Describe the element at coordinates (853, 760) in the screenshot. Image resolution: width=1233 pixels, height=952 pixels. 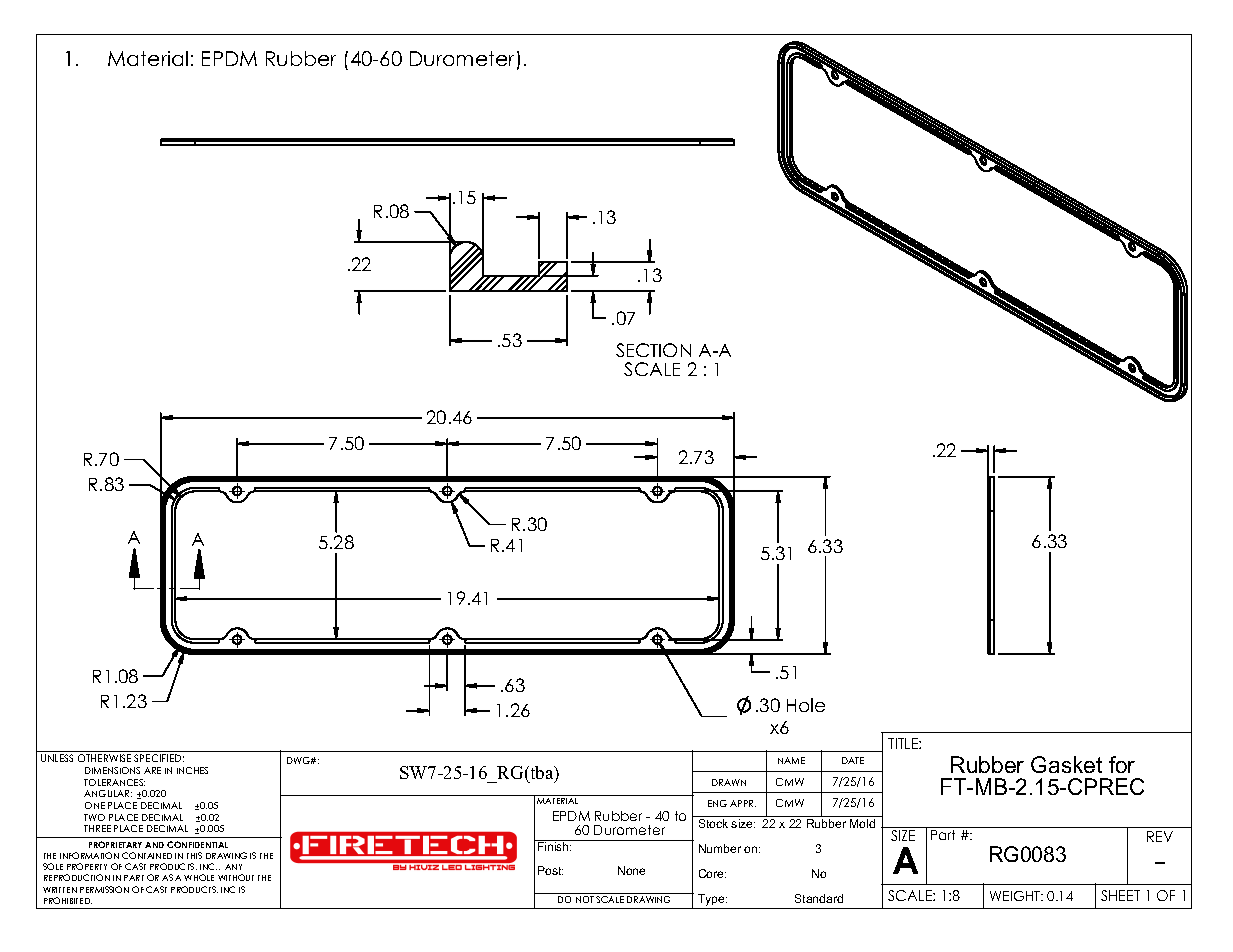
I see `DATE` at that location.
